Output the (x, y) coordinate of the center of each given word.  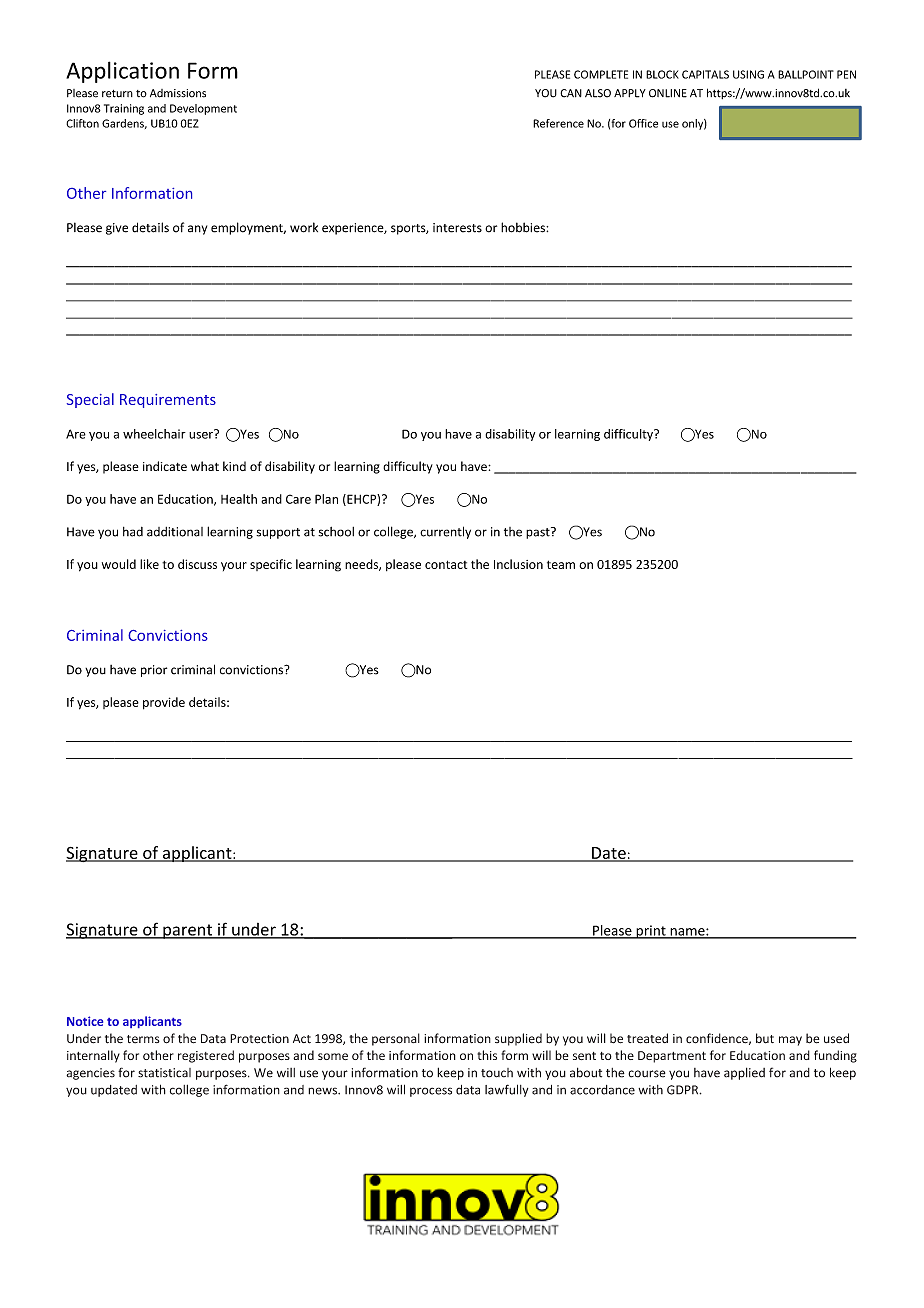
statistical (164, 1073)
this (487, 1055)
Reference (558, 123)
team (561, 564)
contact (446, 564)
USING (748, 74)
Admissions (178, 93)
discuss (197, 564)
